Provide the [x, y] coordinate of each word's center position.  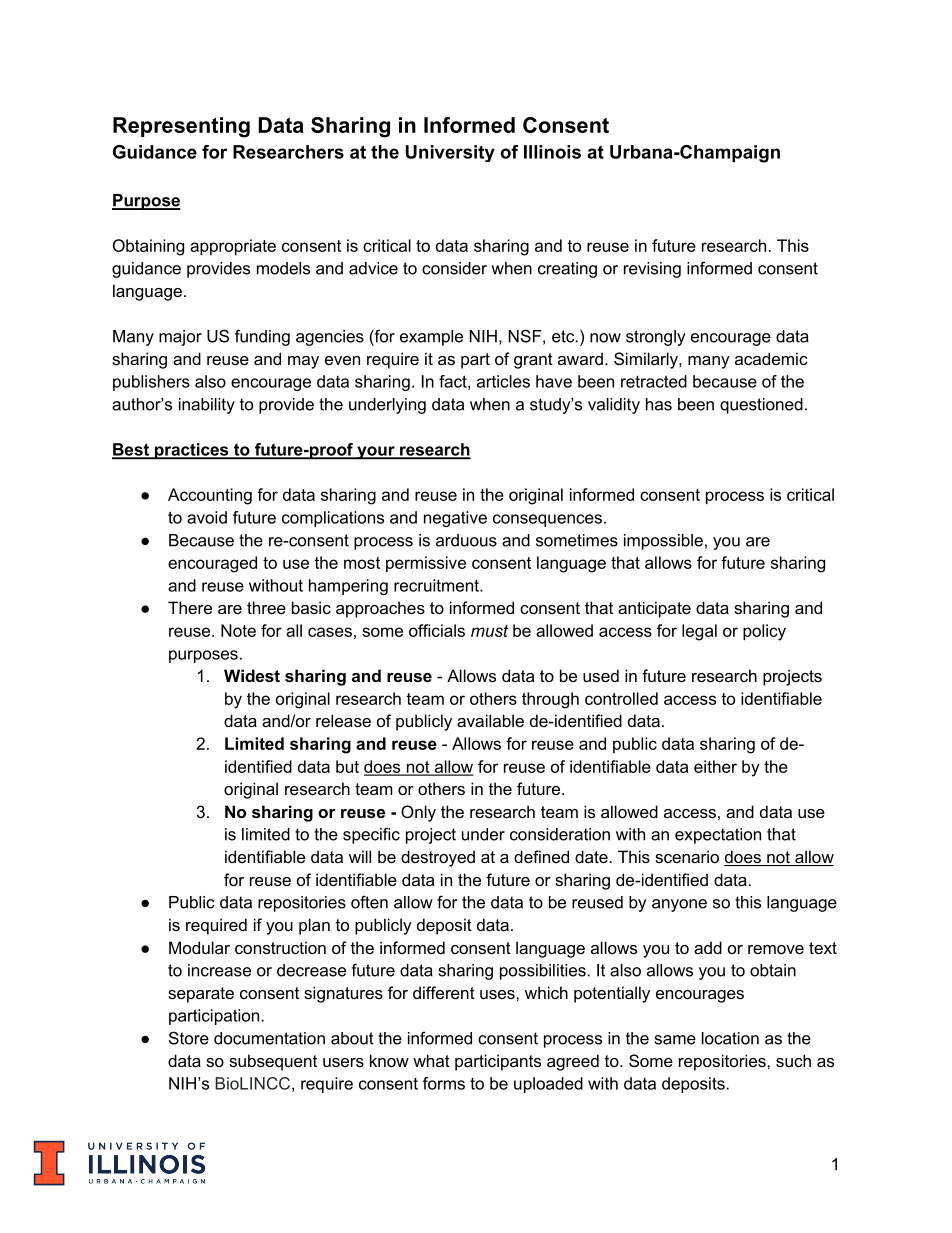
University [450, 153]
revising [652, 270]
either [715, 766]
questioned [761, 406]
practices [192, 451]
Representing [181, 127]
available [490, 720]
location [730, 1038]
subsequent [273, 1062]
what [431, 1060]
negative [455, 519]
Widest [252, 675]
